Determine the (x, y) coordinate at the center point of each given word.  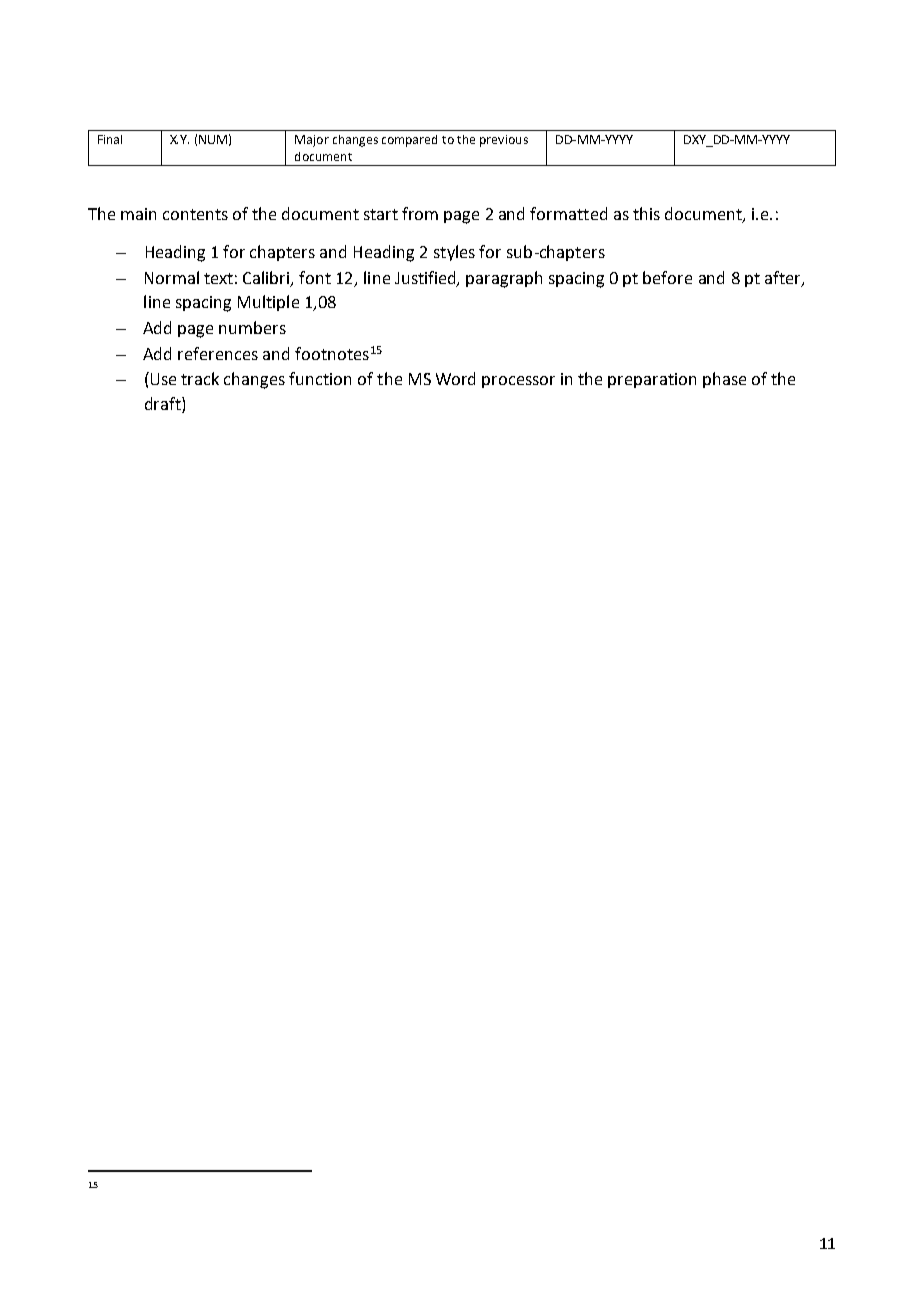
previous (504, 141)
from (420, 213)
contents (195, 214)
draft (164, 403)
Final (110, 139)
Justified (426, 279)
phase (724, 380)
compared (409, 141)
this (646, 213)
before (667, 277)
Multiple (268, 303)
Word (455, 378)
